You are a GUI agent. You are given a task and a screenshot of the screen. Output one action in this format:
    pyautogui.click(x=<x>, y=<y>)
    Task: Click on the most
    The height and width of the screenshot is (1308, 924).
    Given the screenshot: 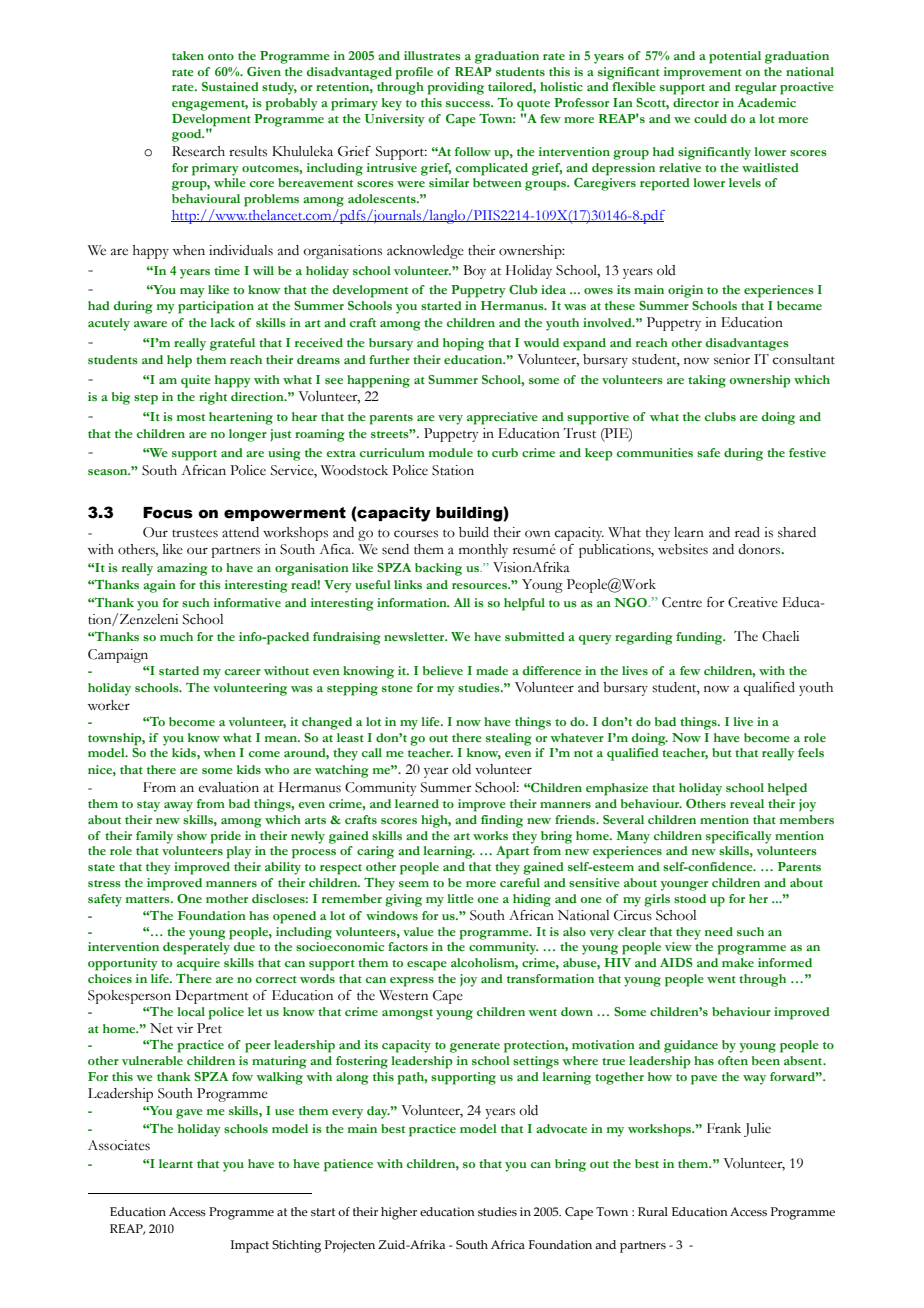 What is the action you would take?
    pyautogui.click(x=191, y=417)
